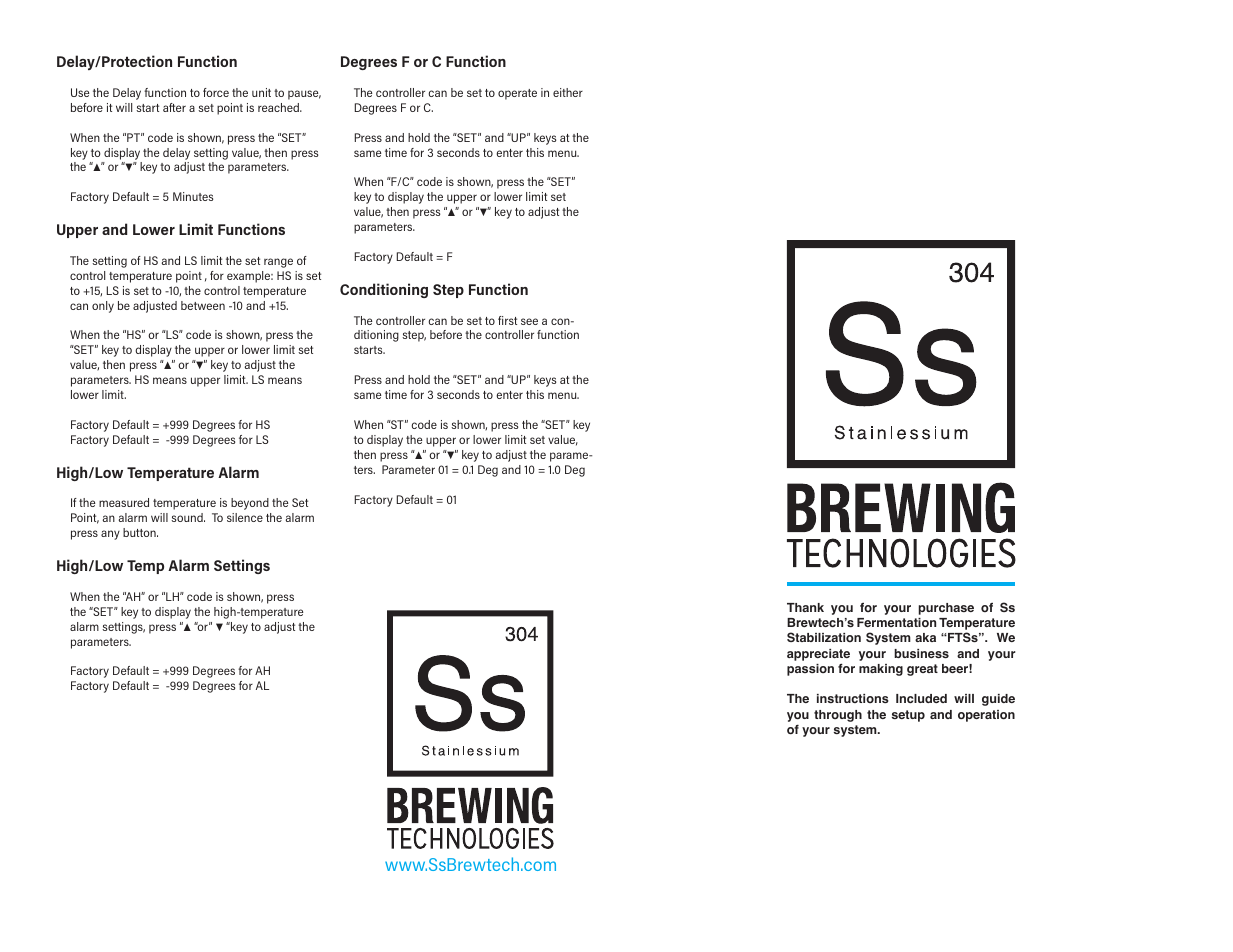 The height and width of the screenshot is (952, 1233). I want to click on first, so click(507, 320).
